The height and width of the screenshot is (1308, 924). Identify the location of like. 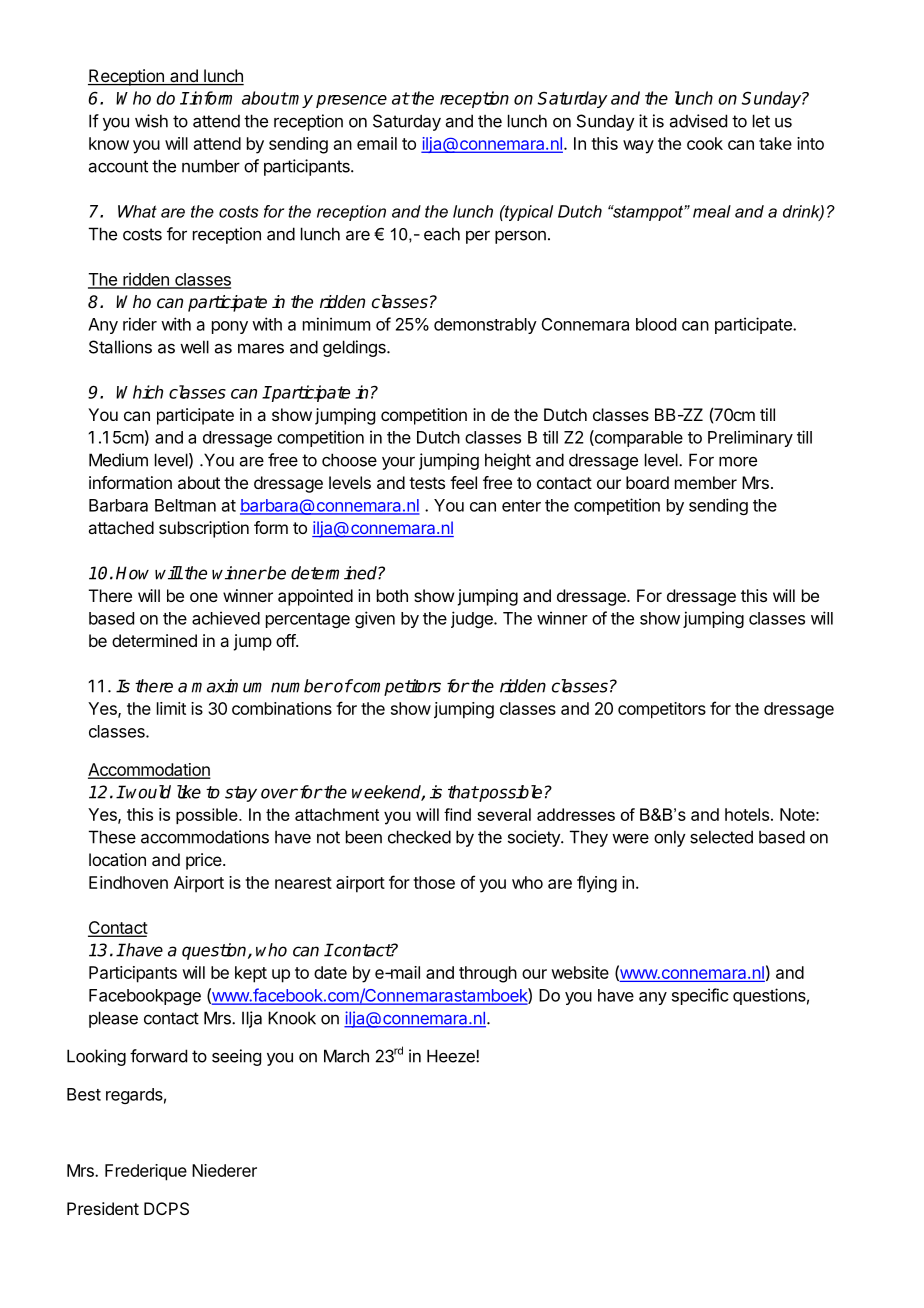
(189, 792).
